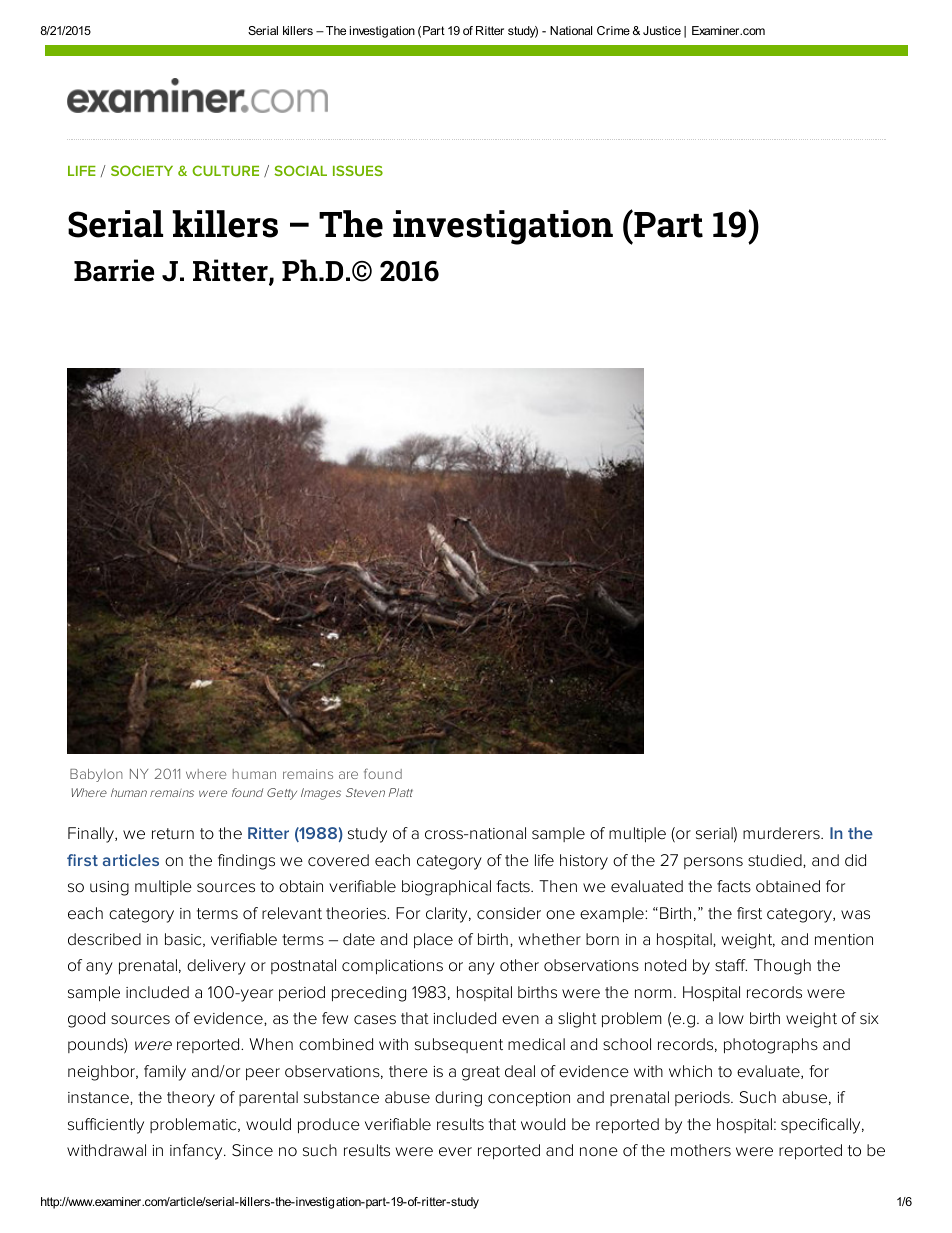  I want to click on during, so click(458, 1099).
